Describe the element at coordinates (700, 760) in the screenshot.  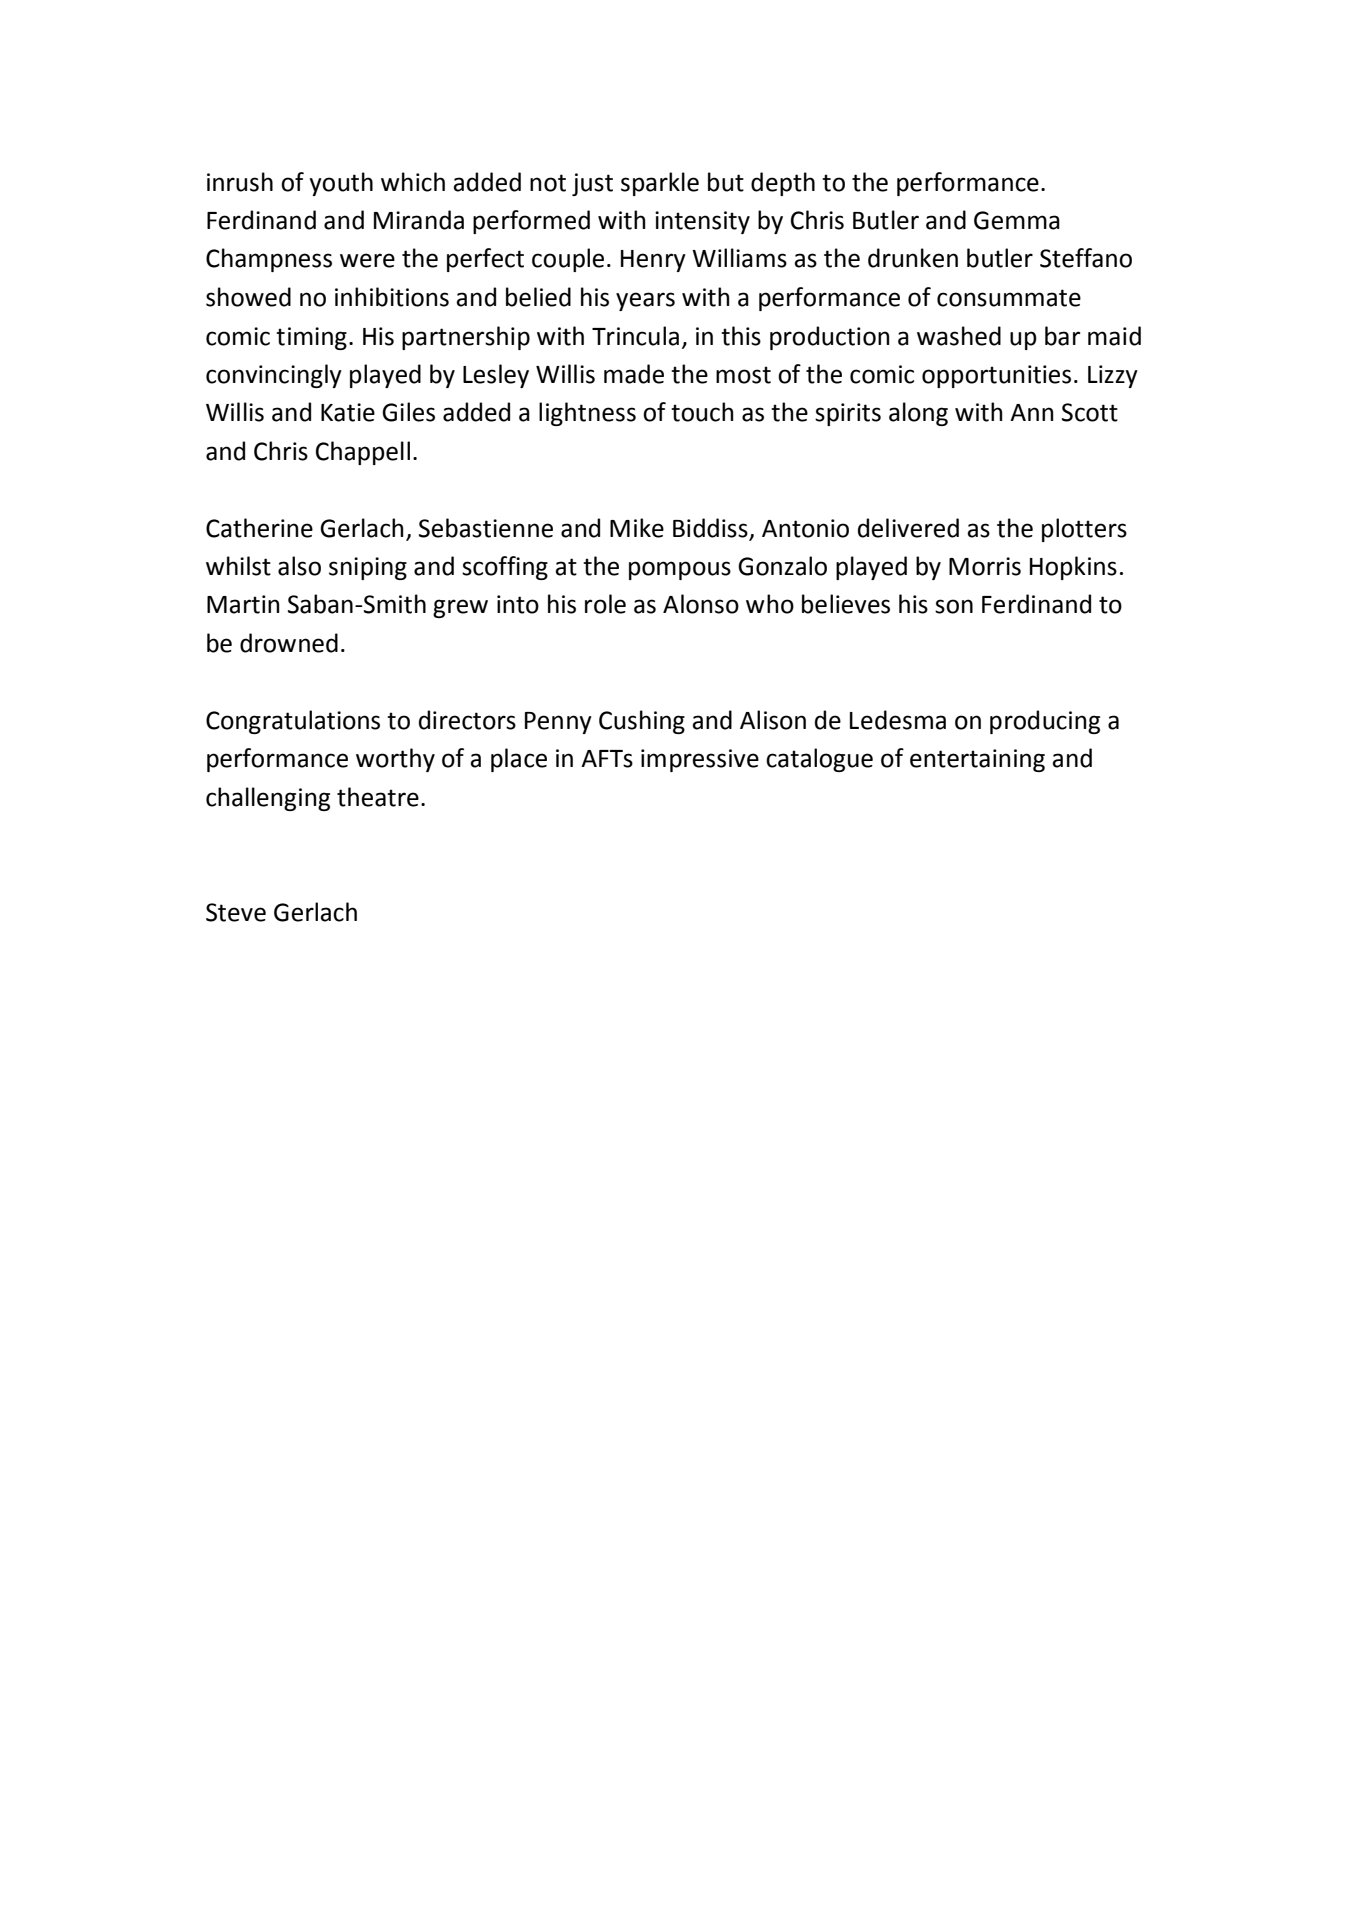
I see `impressive` at that location.
